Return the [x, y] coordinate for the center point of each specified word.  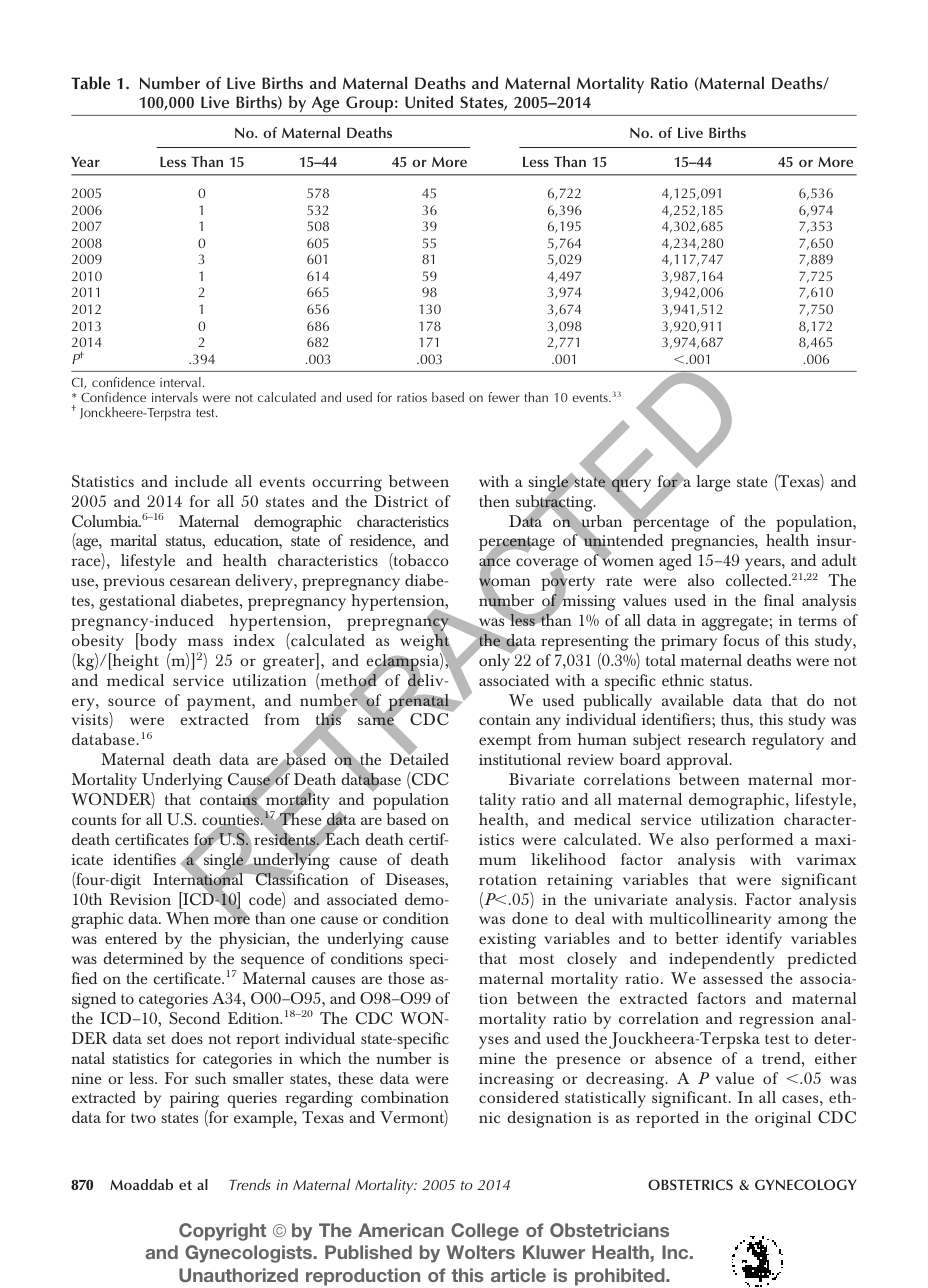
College [485, 1232]
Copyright [222, 1232]
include [201, 481]
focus [741, 640]
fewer [504, 397]
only [495, 661]
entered [131, 938]
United [429, 101]
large [713, 483]
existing [507, 941]
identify [754, 940]
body [157, 643]
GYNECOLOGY [806, 1184]
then [494, 501]
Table [91, 83]
